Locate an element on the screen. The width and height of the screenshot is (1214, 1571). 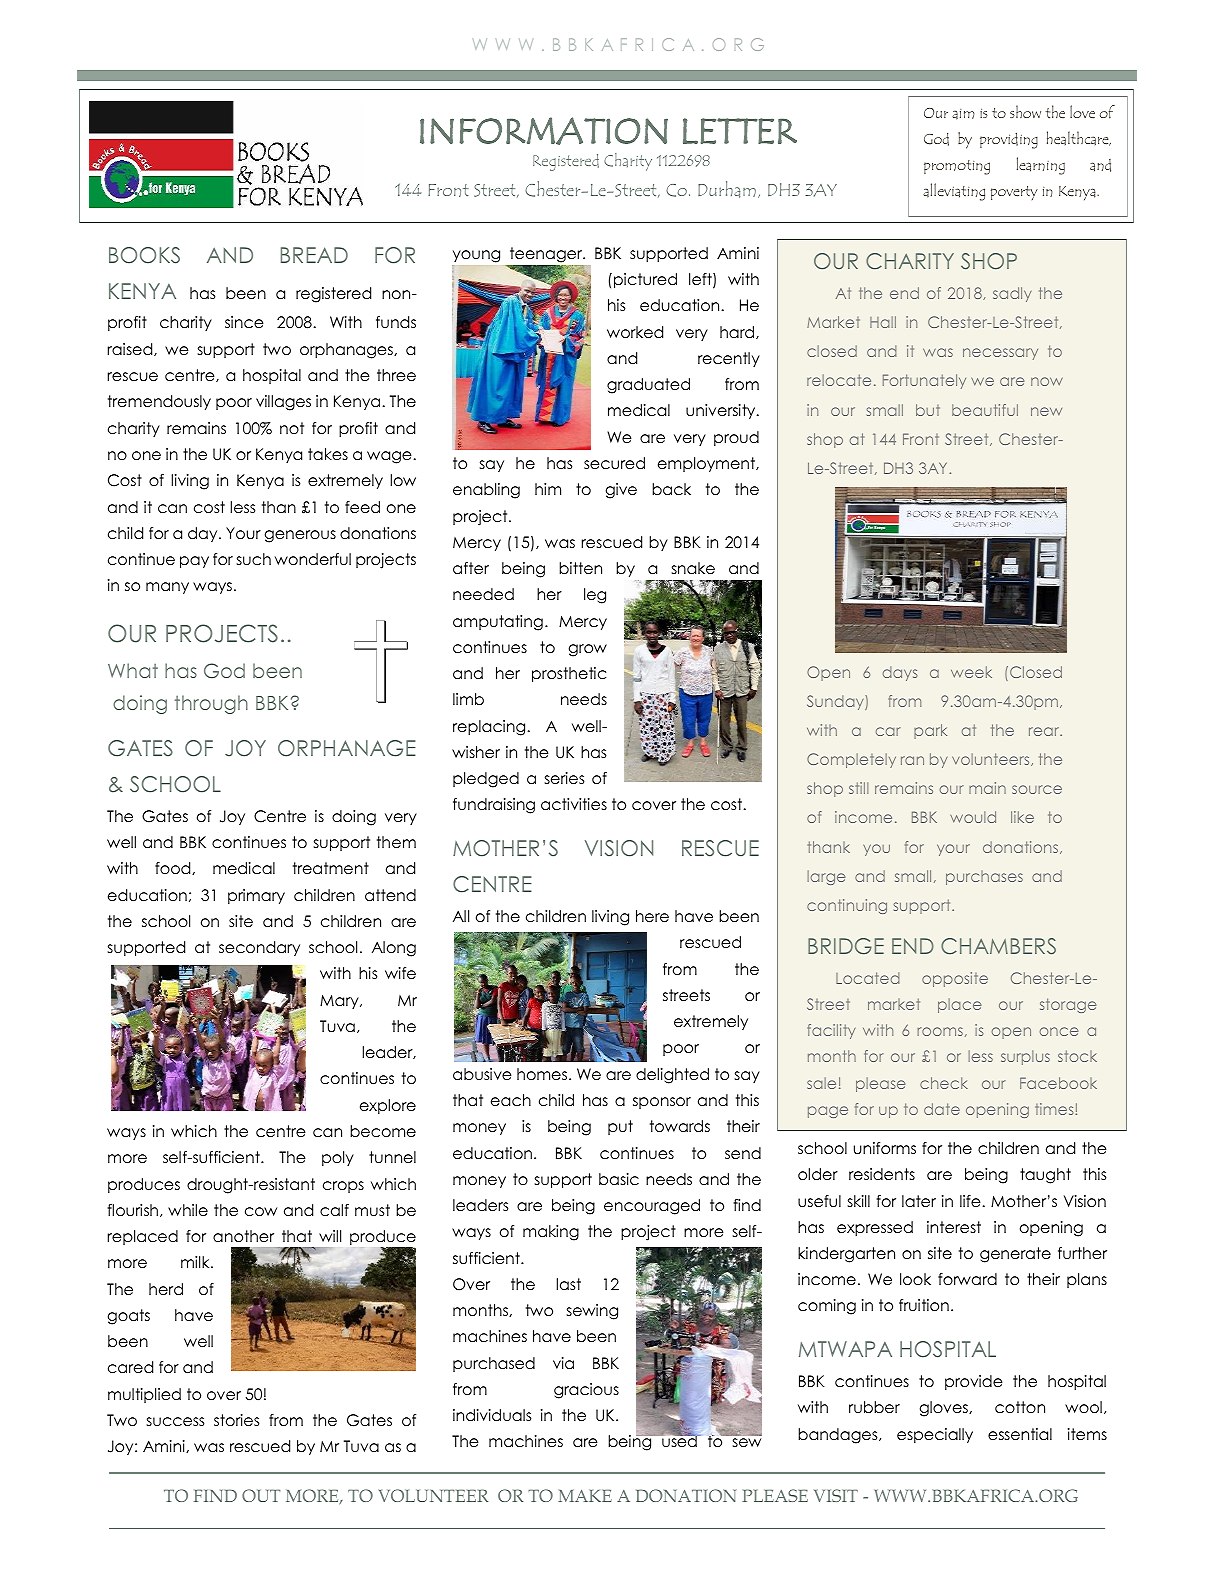
basic is located at coordinates (619, 1179).
